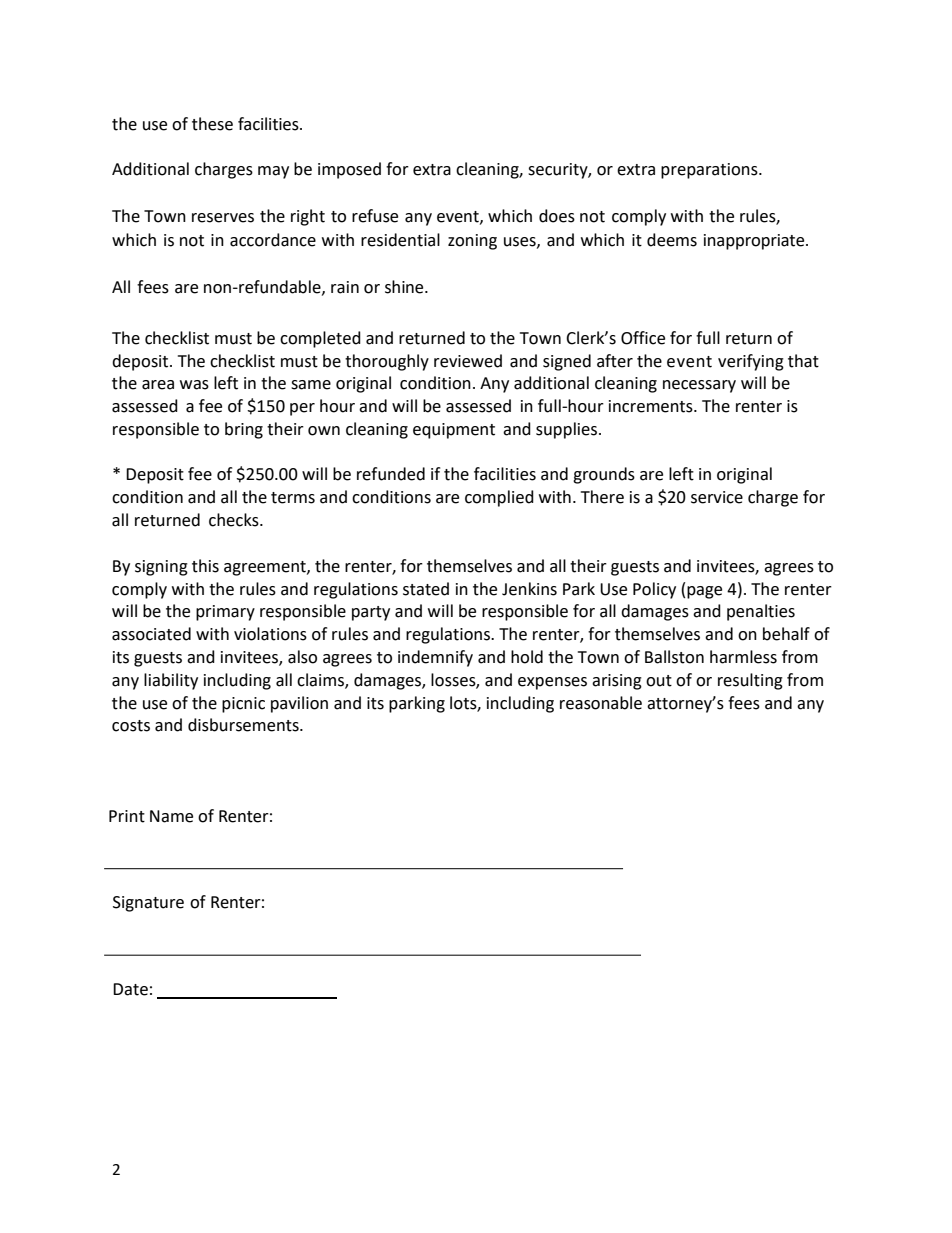 This screenshot has width=952, height=1233. What do you see at coordinates (130, 989) in the screenshot?
I see `Date` at bounding box center [130, 989].
